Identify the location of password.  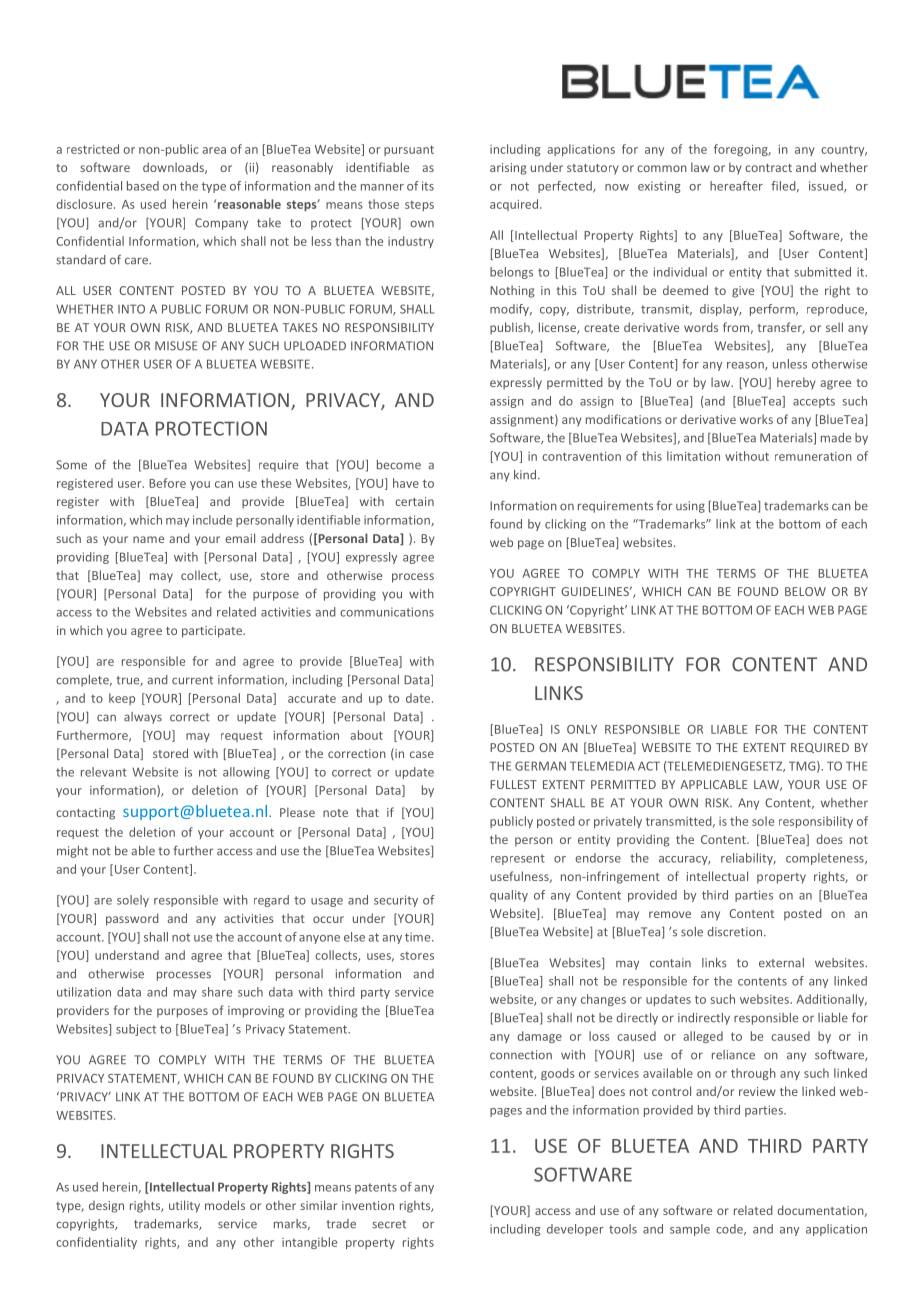
(132, 919).
